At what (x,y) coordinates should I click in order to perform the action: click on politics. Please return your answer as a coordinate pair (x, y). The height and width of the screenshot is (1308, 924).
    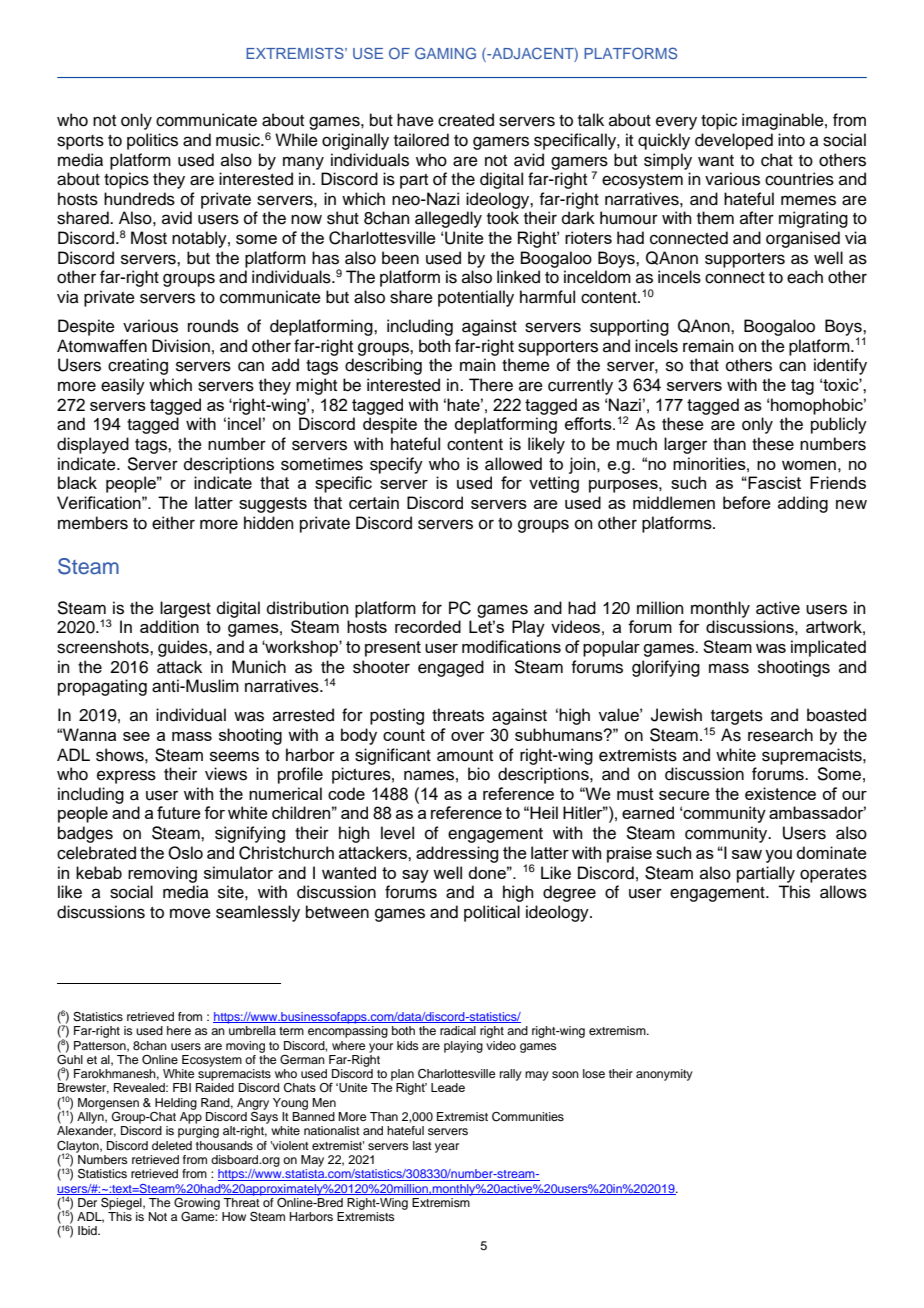
    Looking at the image, I should click on (152, 141).
